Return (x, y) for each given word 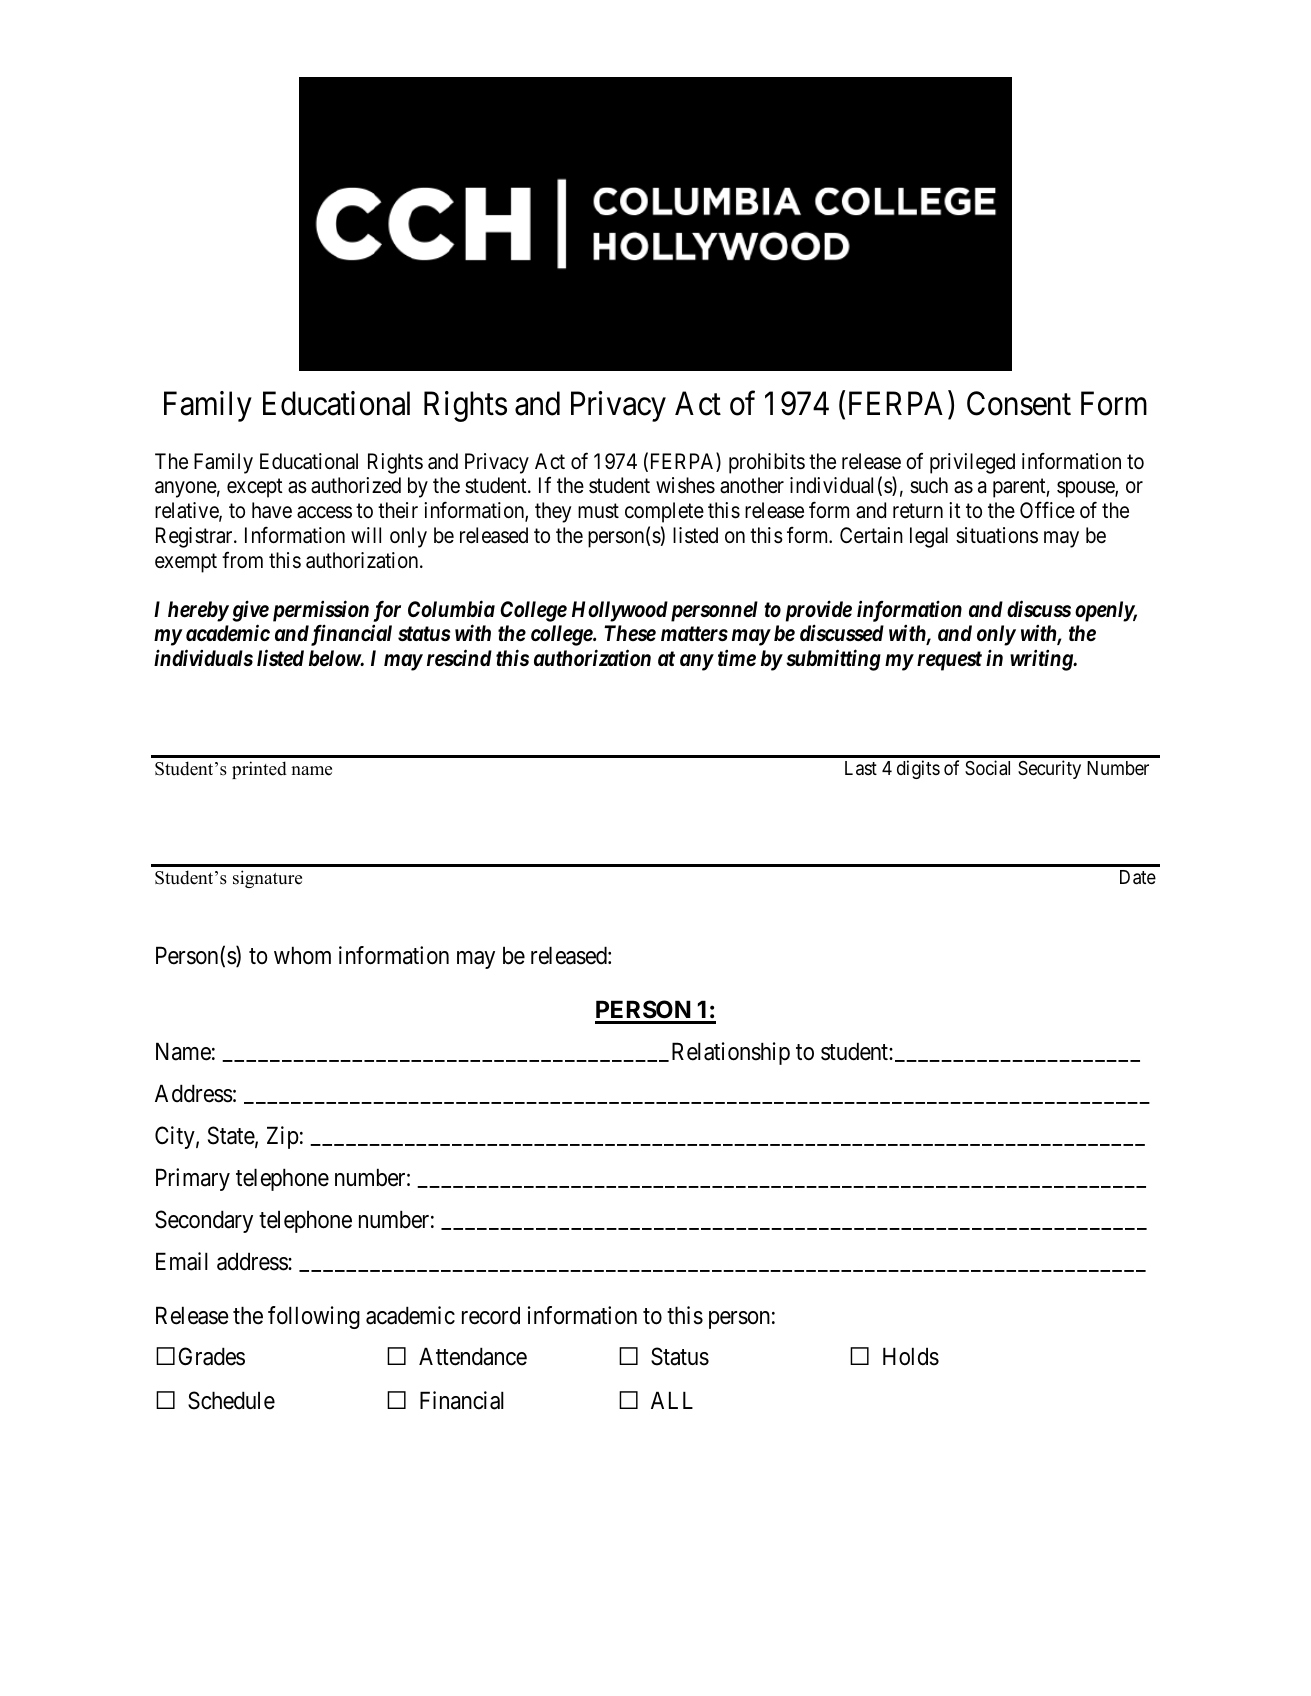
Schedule (231, 1400)
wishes (685, 485)
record (491, 1315)
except (255, 488)
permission (321, 611)
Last (861, 768)
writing (1042, 660)
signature (267, 879)
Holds (911, 1356)
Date (1138, 877)
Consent (1019, 403)
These (630, 633)
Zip (283, 1137)
